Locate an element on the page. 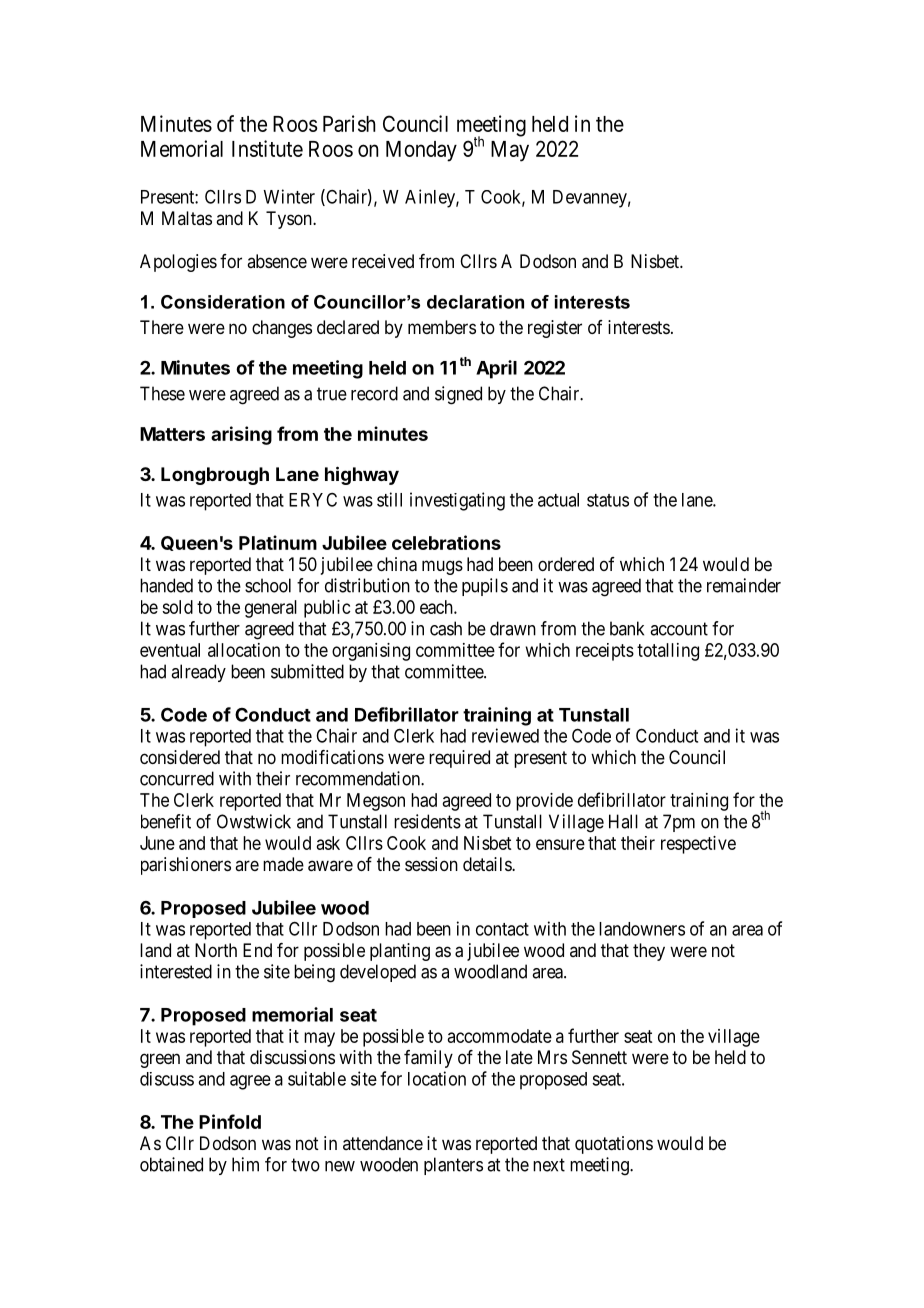 Image resolution: width=924 pixels, height=1308 pixels. Institute is located at coordinates (267, 148).
